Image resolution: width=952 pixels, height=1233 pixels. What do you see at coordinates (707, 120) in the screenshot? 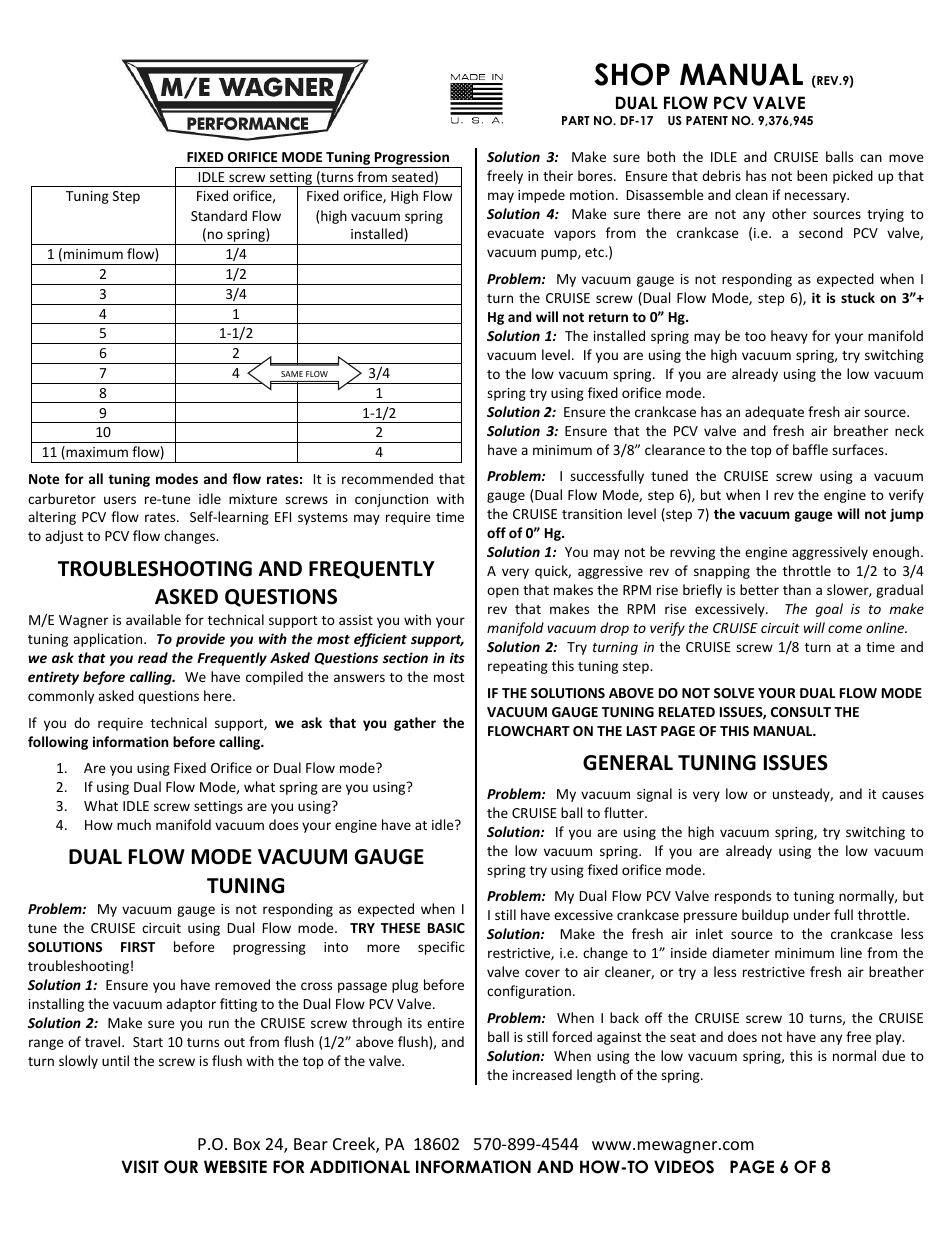
I see `PATENT` at bounding box center [707, 120].
